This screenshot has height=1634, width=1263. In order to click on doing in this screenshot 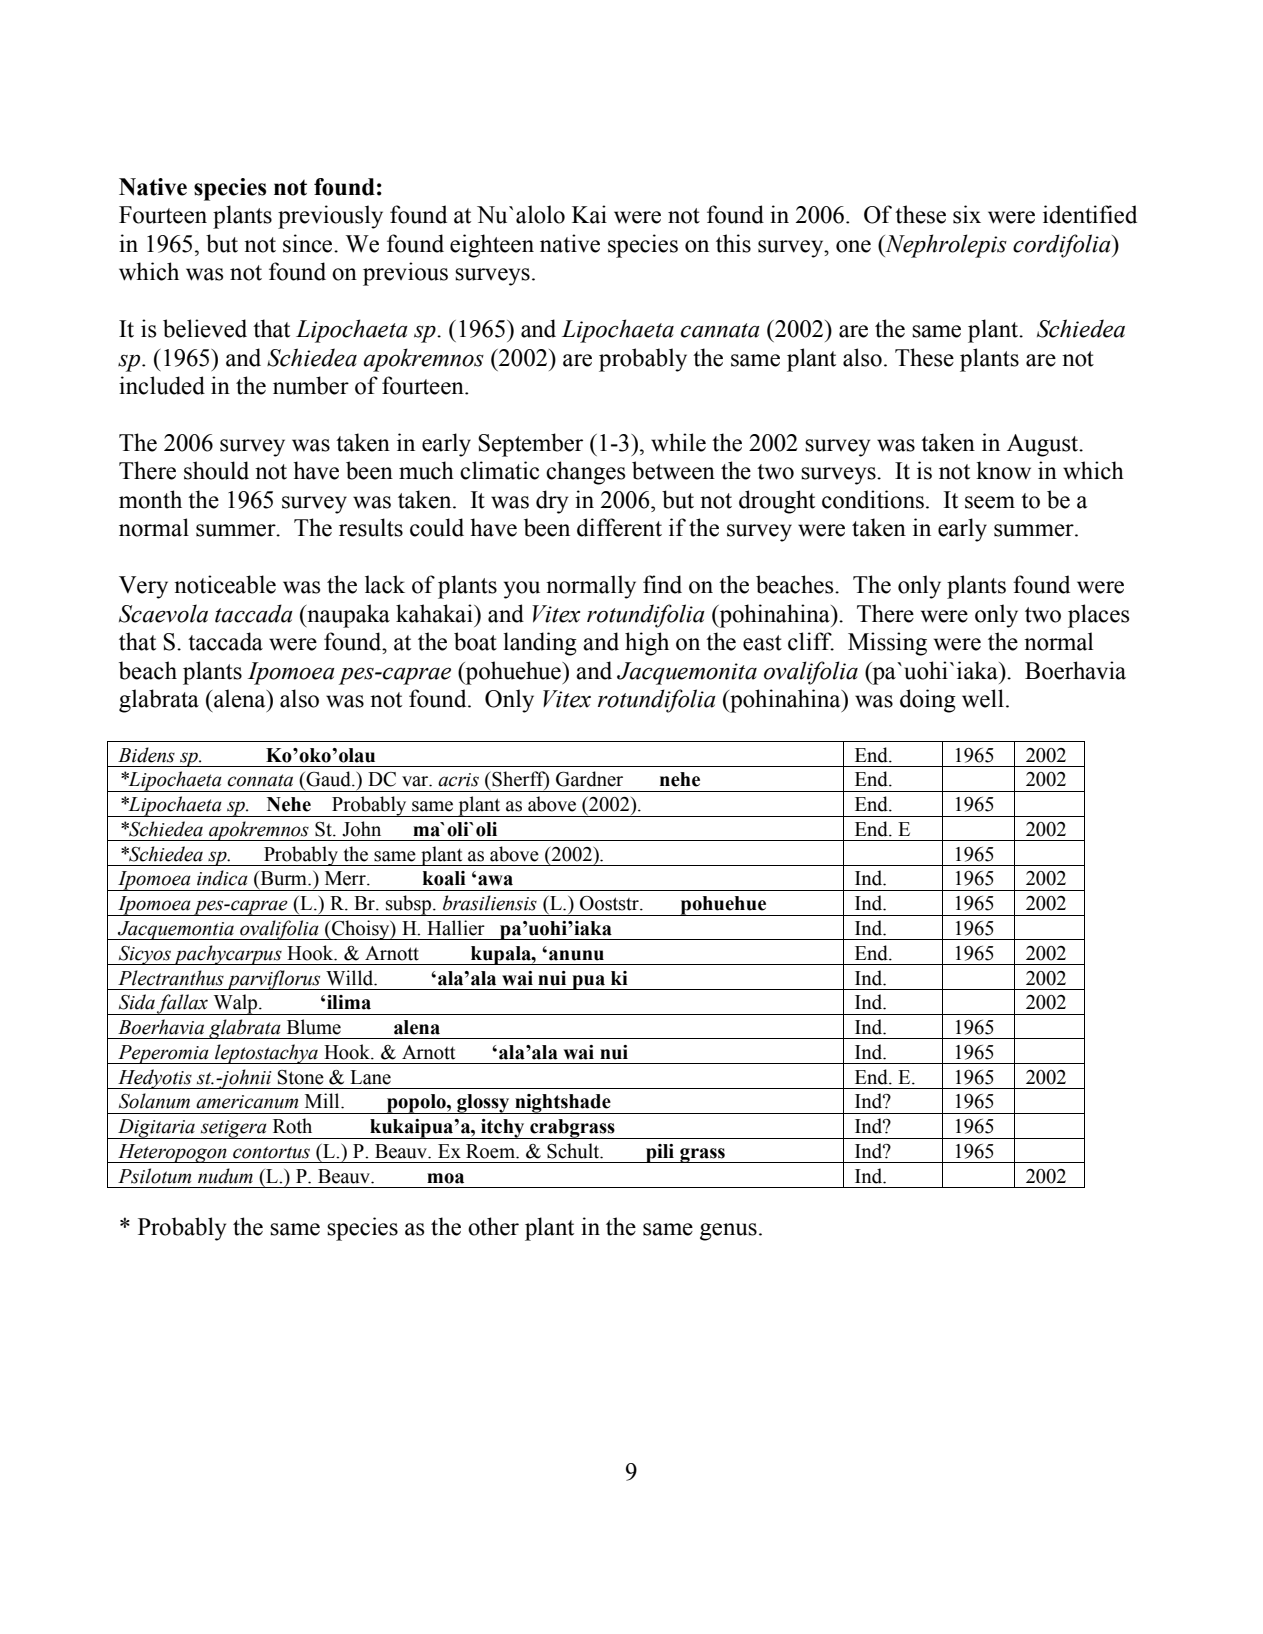, I will do `click(928, 701)`.
